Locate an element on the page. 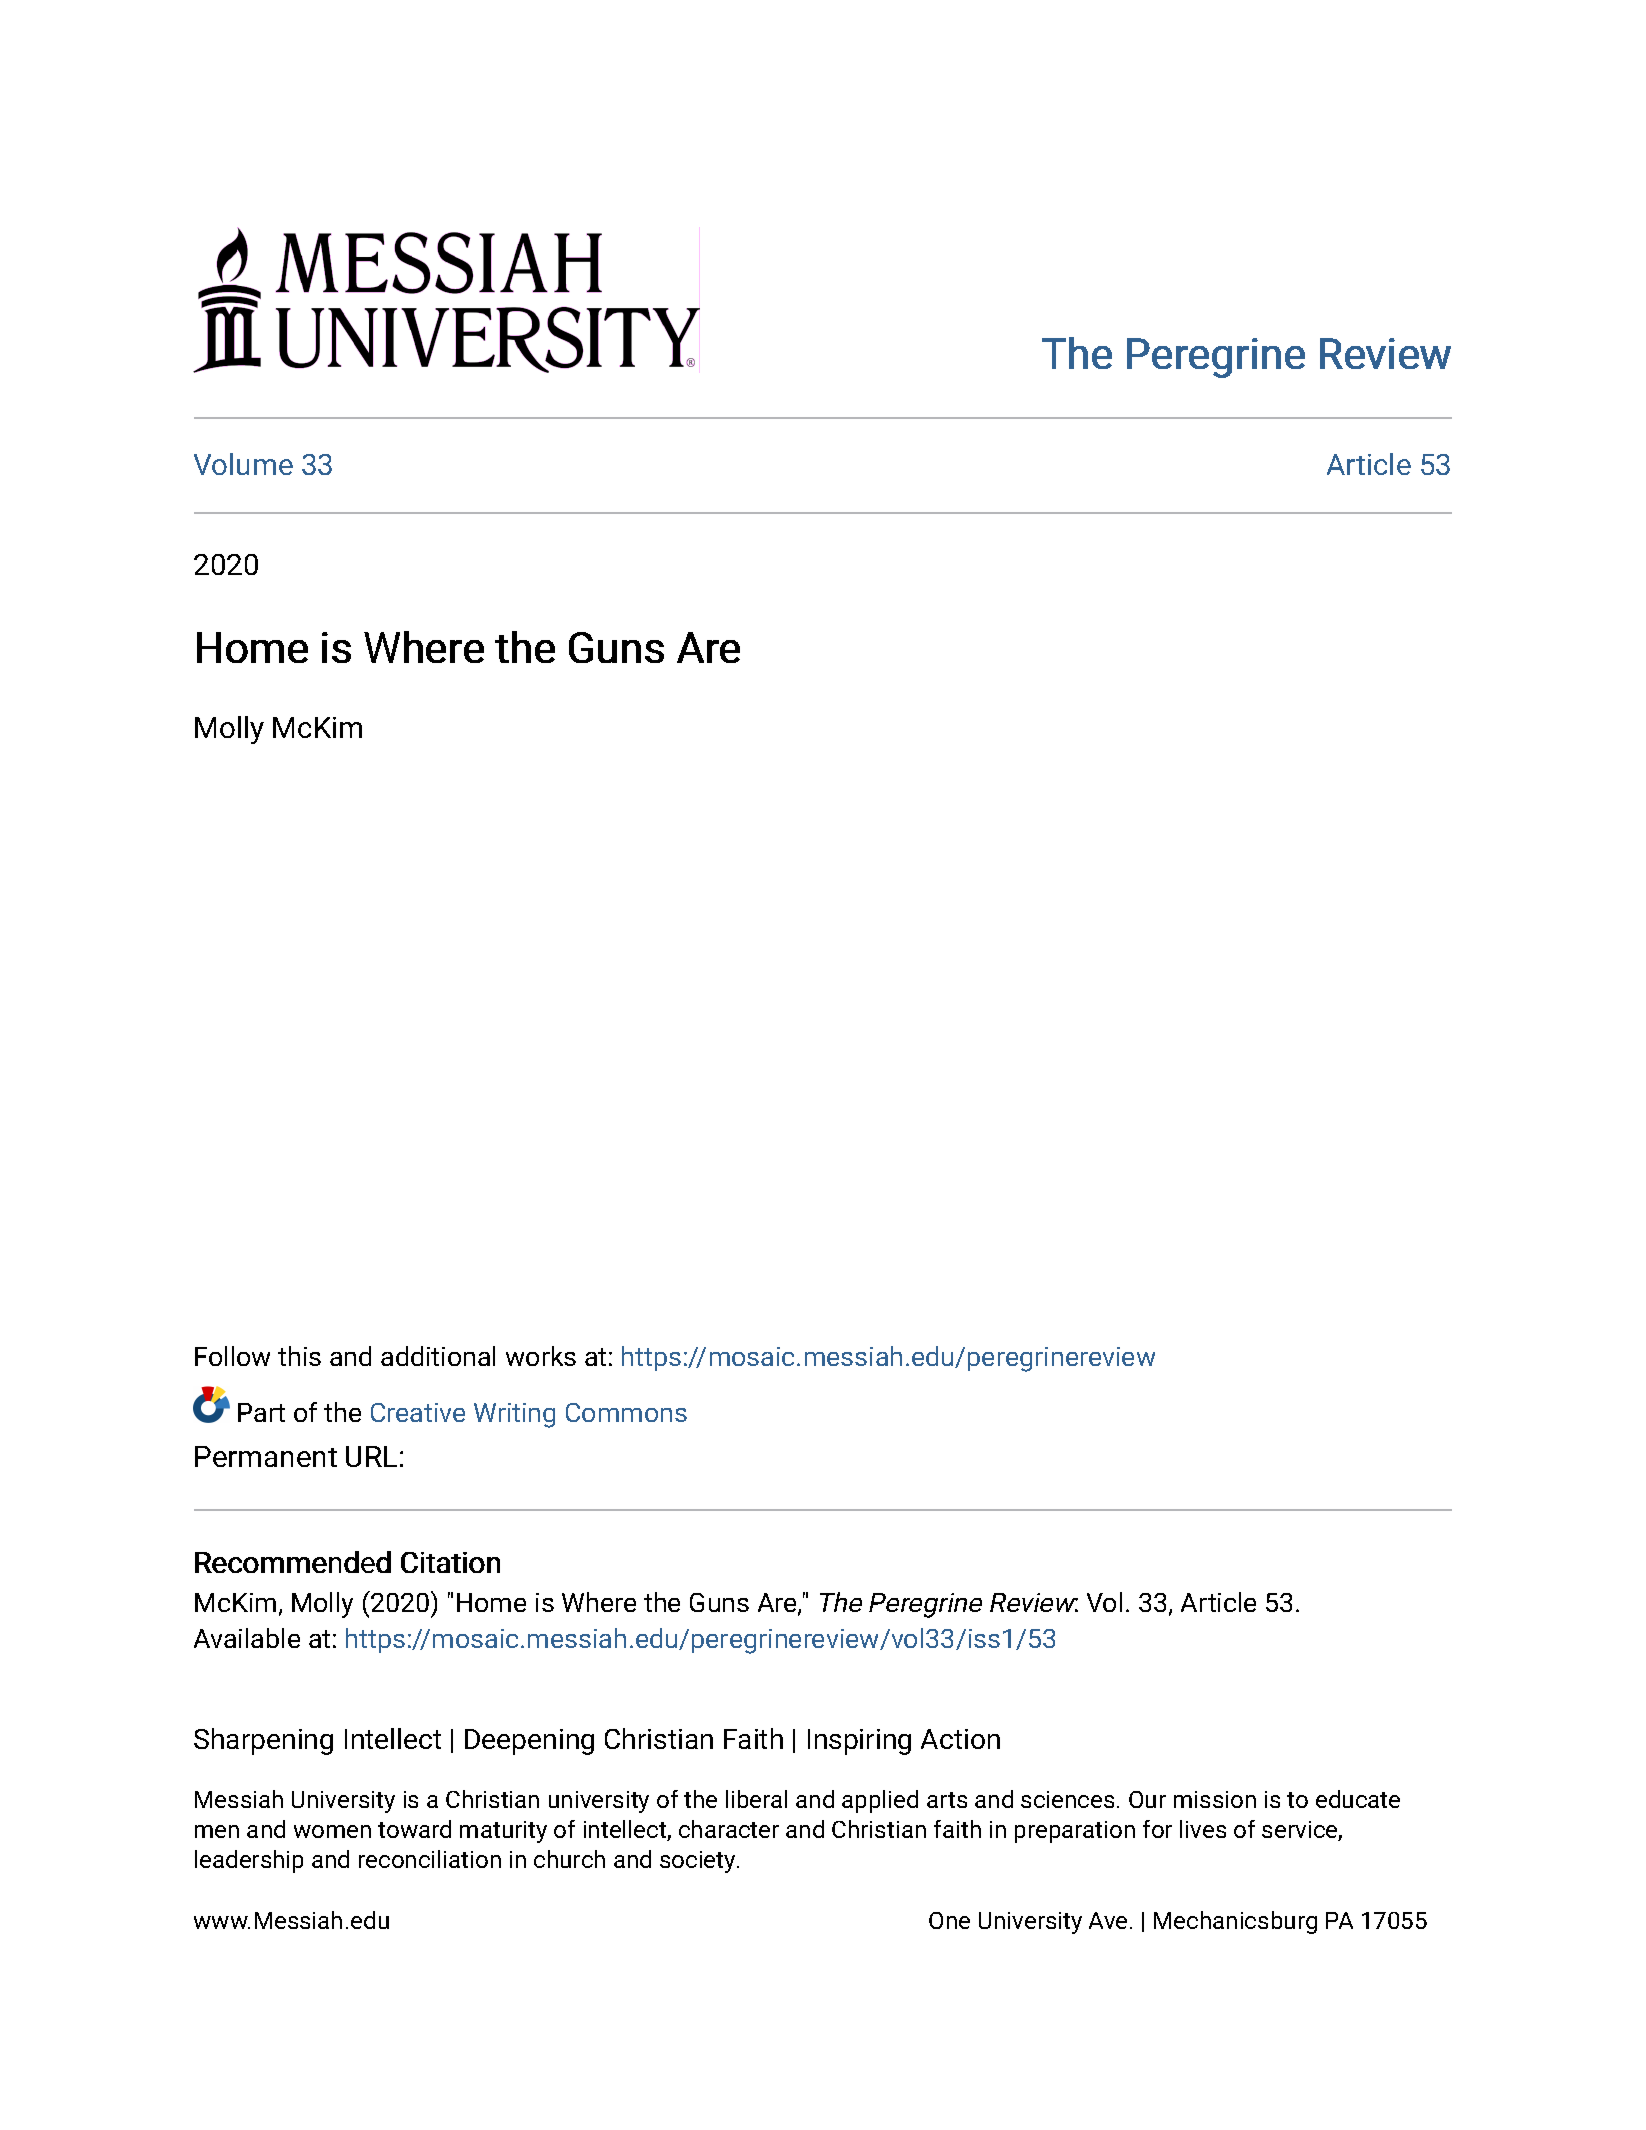  additional is located at coordinates (438, 1356).
